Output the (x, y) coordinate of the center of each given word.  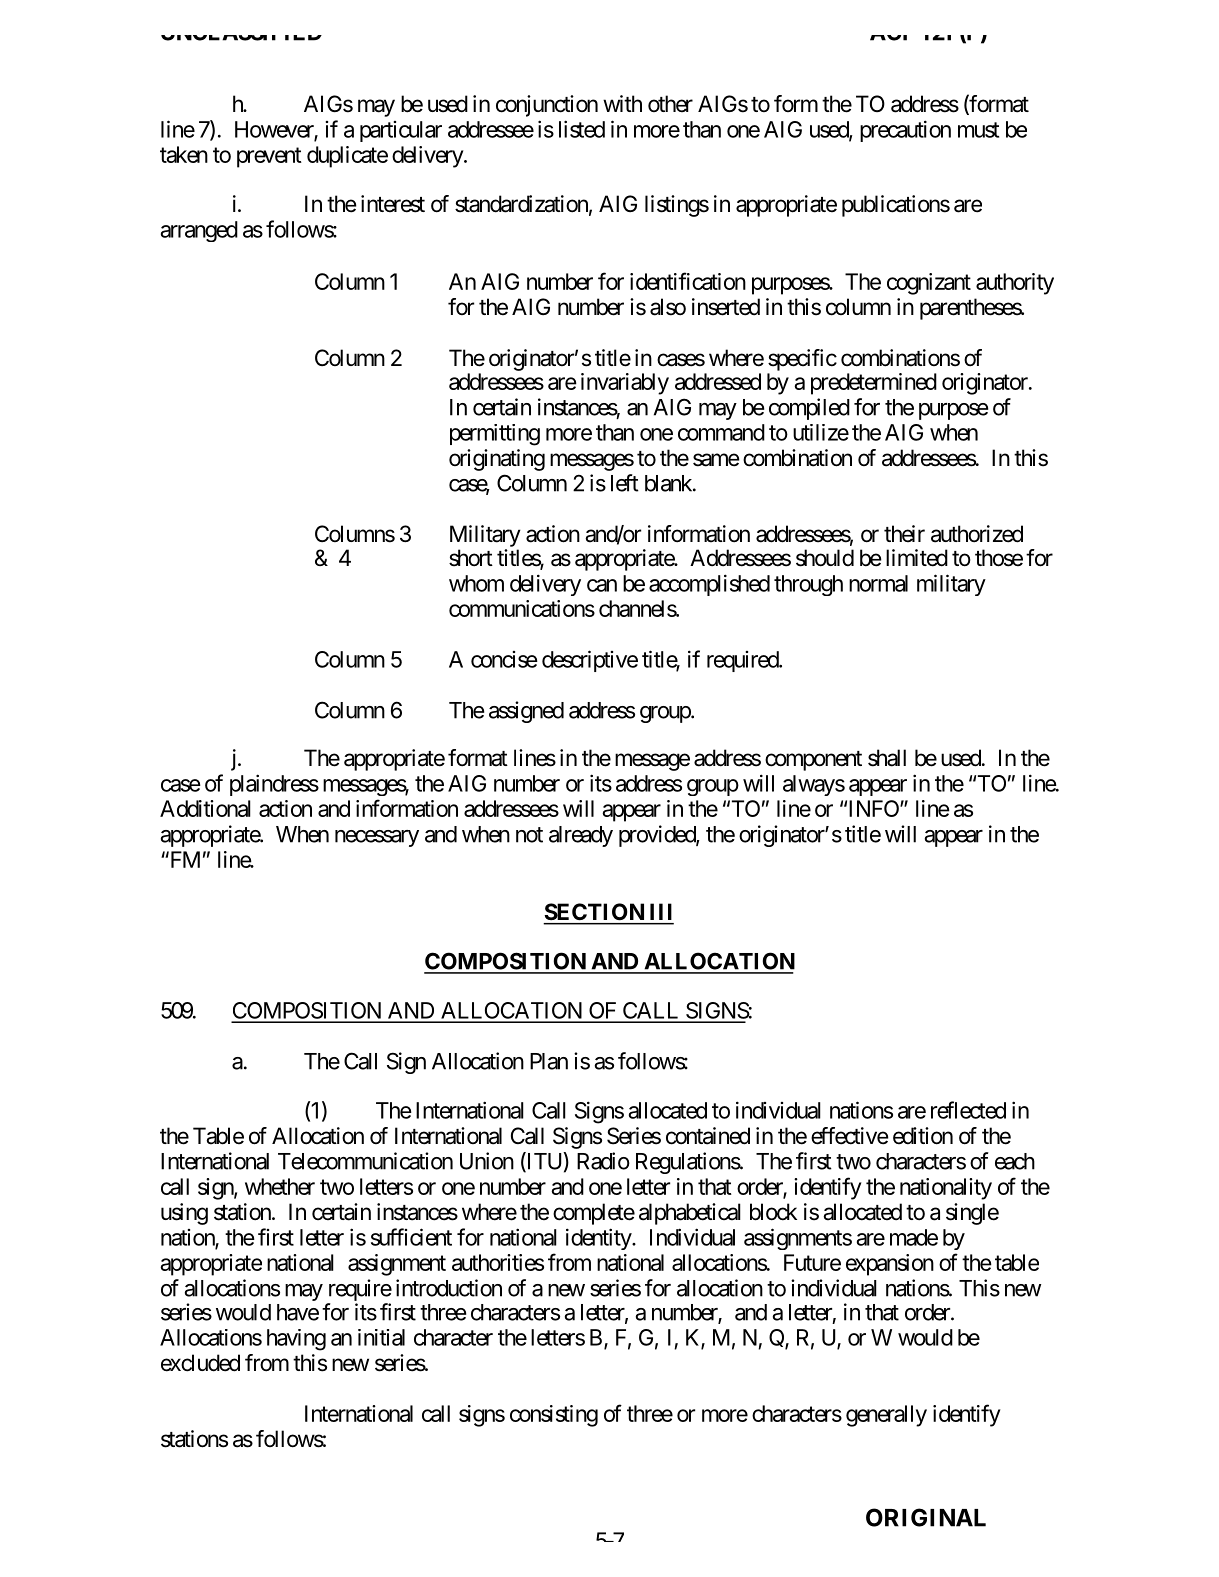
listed (582, 129)
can (602, 585)
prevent (269, 157)
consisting (554, 1416)
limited (917, 558)
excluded (200, 1363)
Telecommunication (365, 1161)
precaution (905, 131)
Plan (549, 1061)
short (471, 558)
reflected (968, 1110)
